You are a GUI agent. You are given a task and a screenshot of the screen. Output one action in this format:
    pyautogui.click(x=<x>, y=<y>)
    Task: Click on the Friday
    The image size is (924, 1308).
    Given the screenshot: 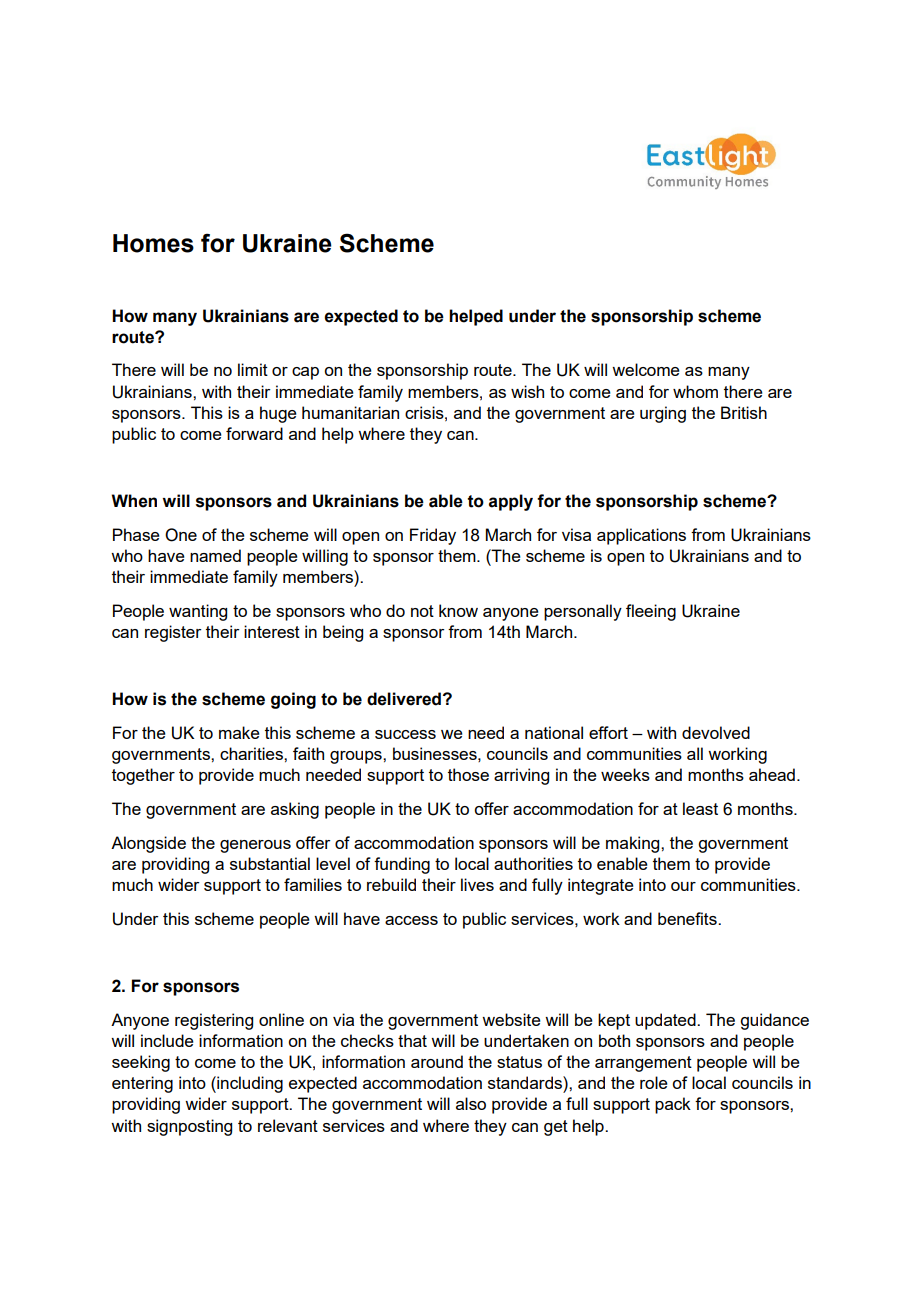 What is the action you would take?
    pyautogui.click(x=433, y=536)
